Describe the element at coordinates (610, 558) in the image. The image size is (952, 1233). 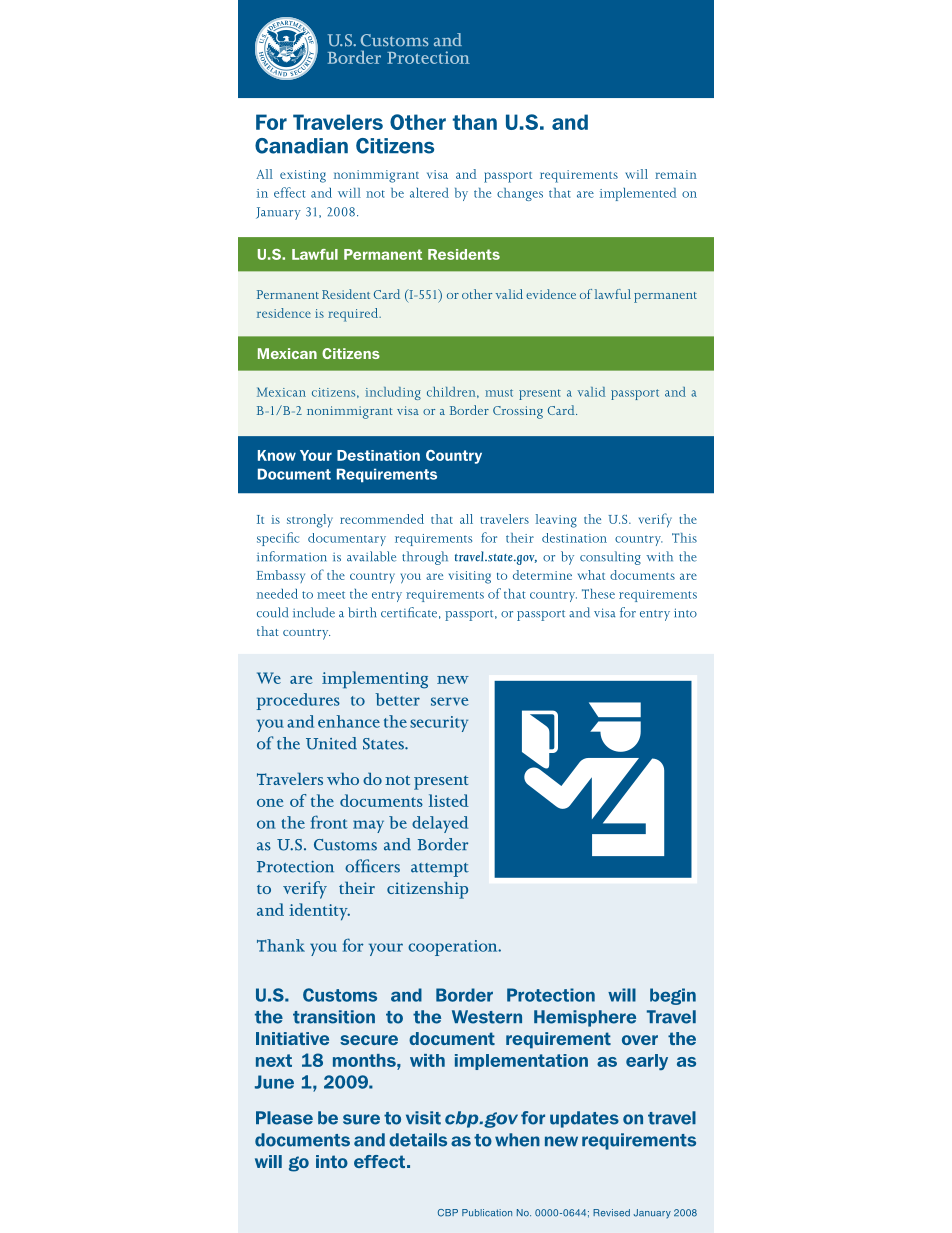
I see `consulting` at that location.
